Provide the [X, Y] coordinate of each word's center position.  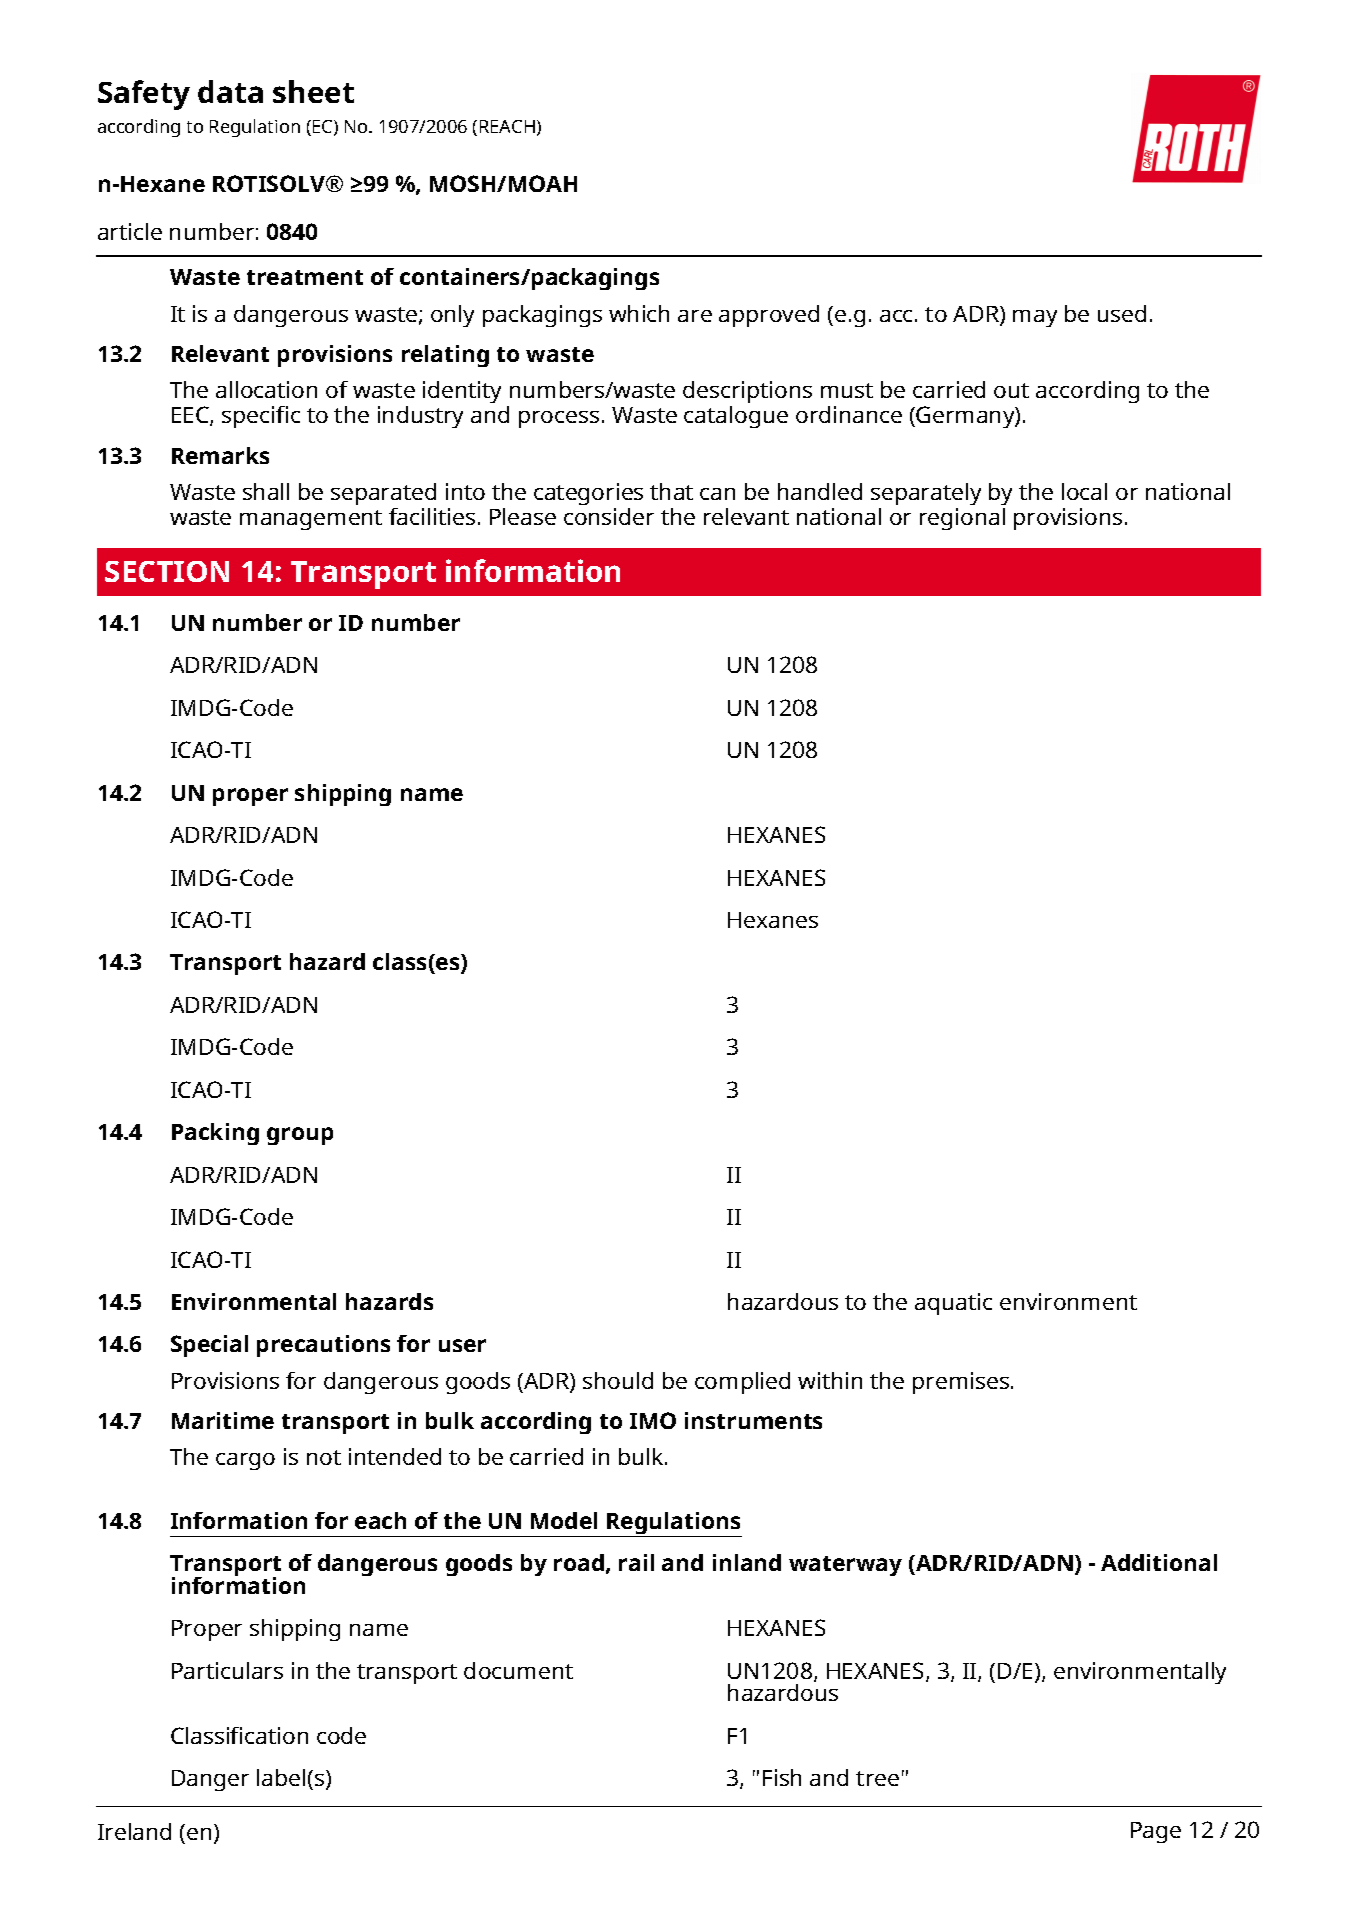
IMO [653, 1420]
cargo [245, 1461]
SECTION [167, 571]
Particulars [227, 1670]
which [639, 313]
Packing [215, 1134]
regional [962, 519]
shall [266, 491]
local [1084, 491]
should [618, 1380]
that [671, 491]
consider [609, 516]
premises [961, 1383]
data [230, 91]
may [1035, 318]
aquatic [953, 1304]
